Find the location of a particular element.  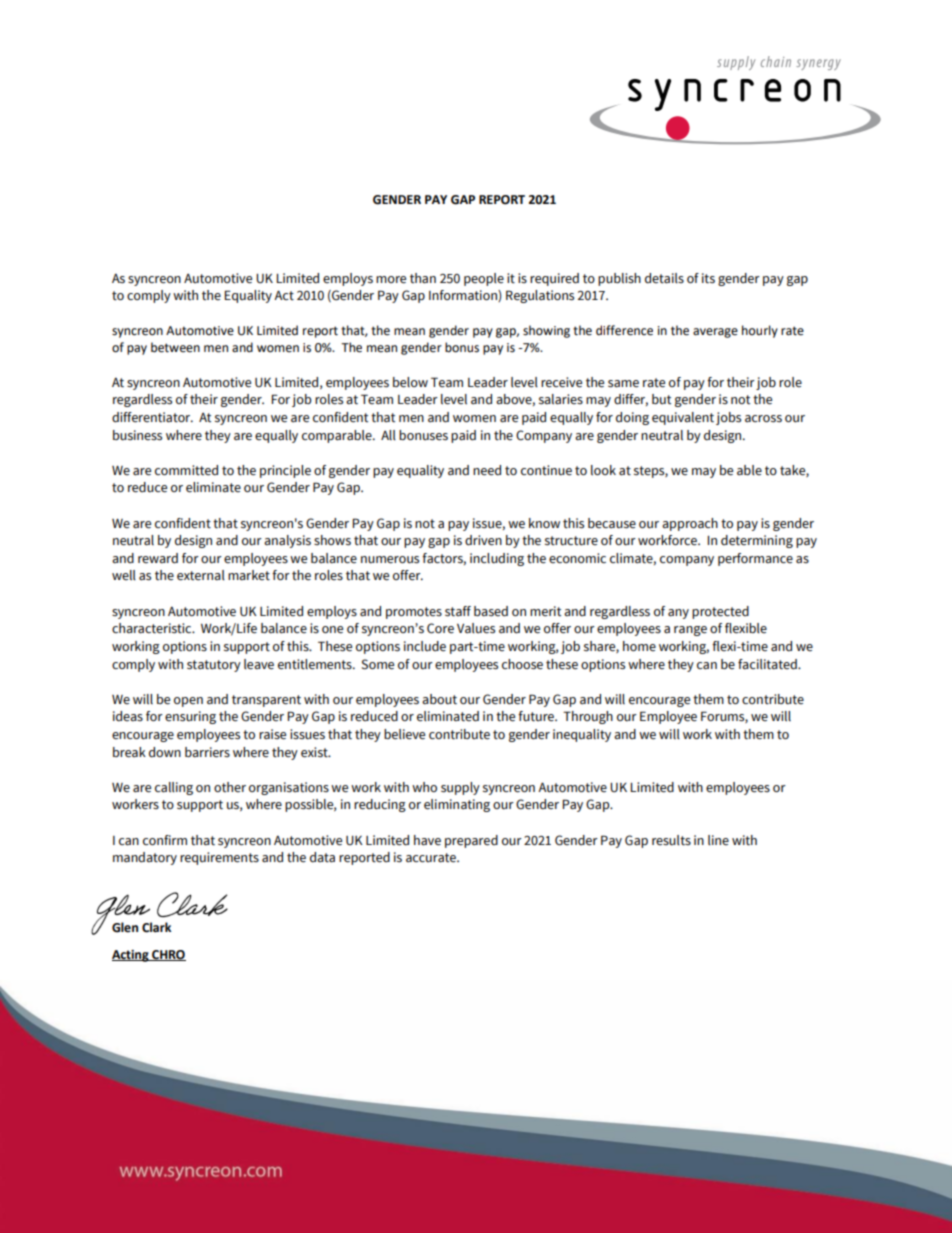

than is located at coordinates (423, 278).
